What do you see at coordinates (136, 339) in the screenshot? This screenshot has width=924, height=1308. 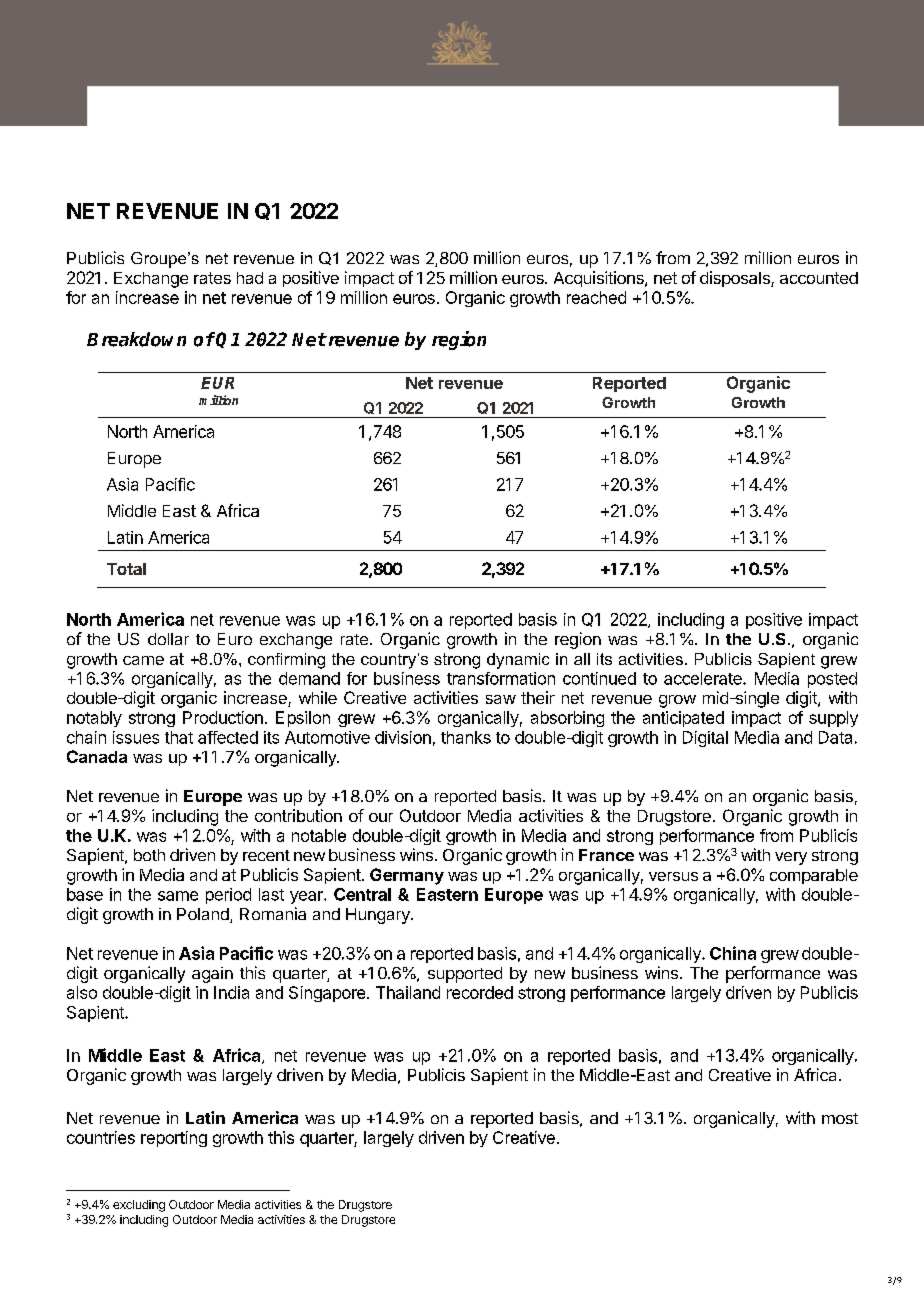 I see `Breakdown` at bounding box center [136, 339].
